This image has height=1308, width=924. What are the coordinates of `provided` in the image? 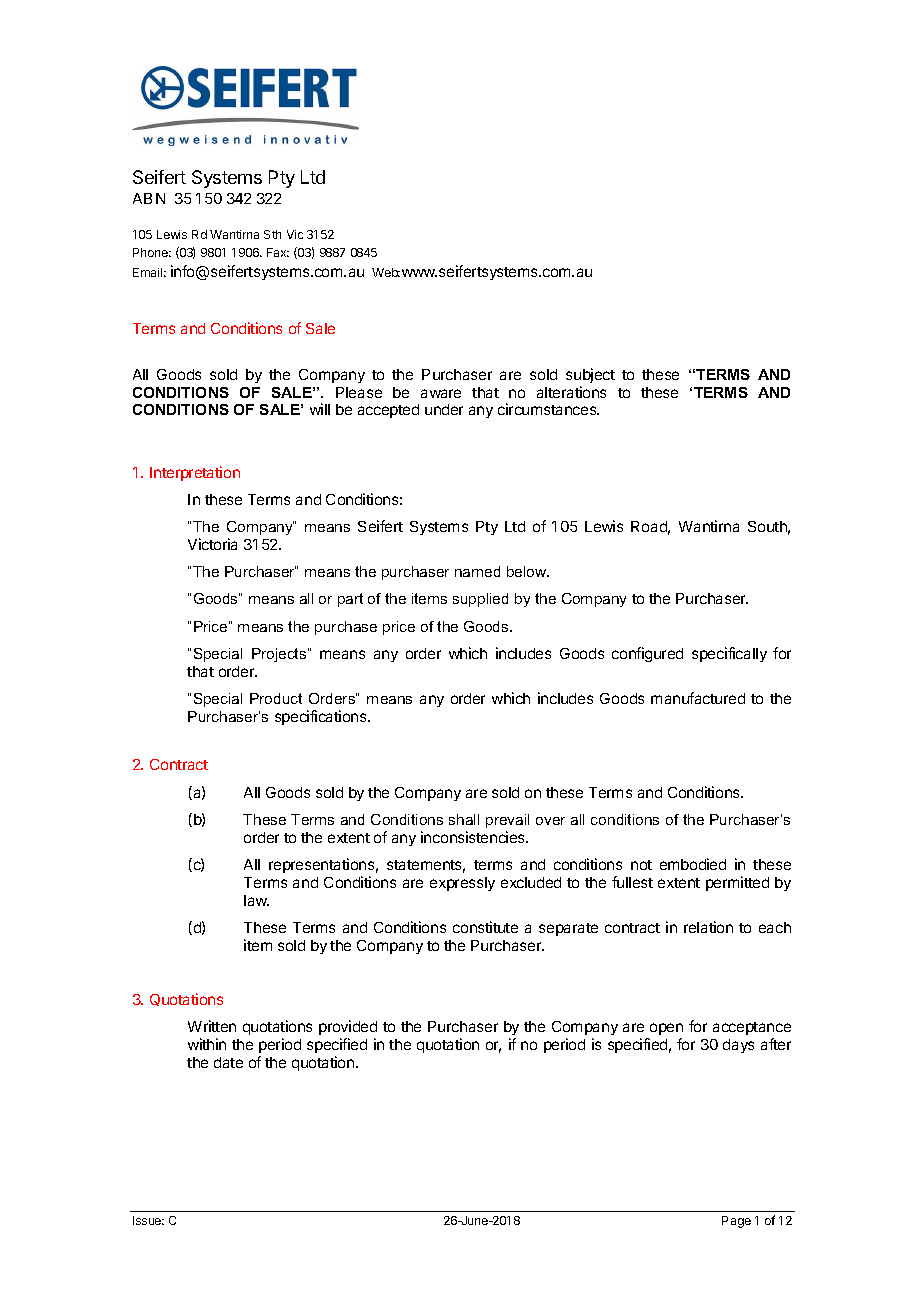 It's located at (348, 1027).
